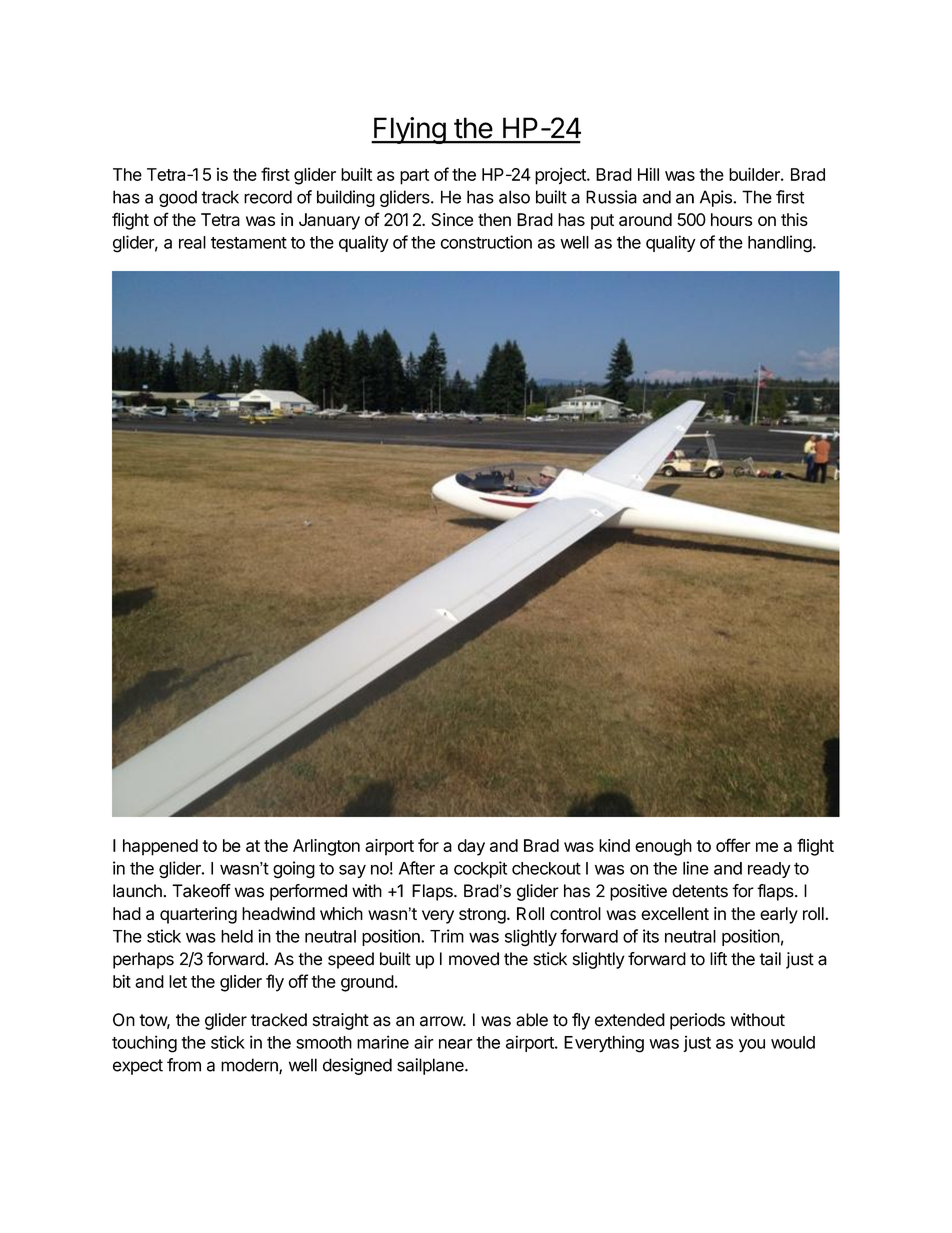 Image resolution: width=952 pixels, height=1233 pixels. I want to click on part, so click(414, 177).
